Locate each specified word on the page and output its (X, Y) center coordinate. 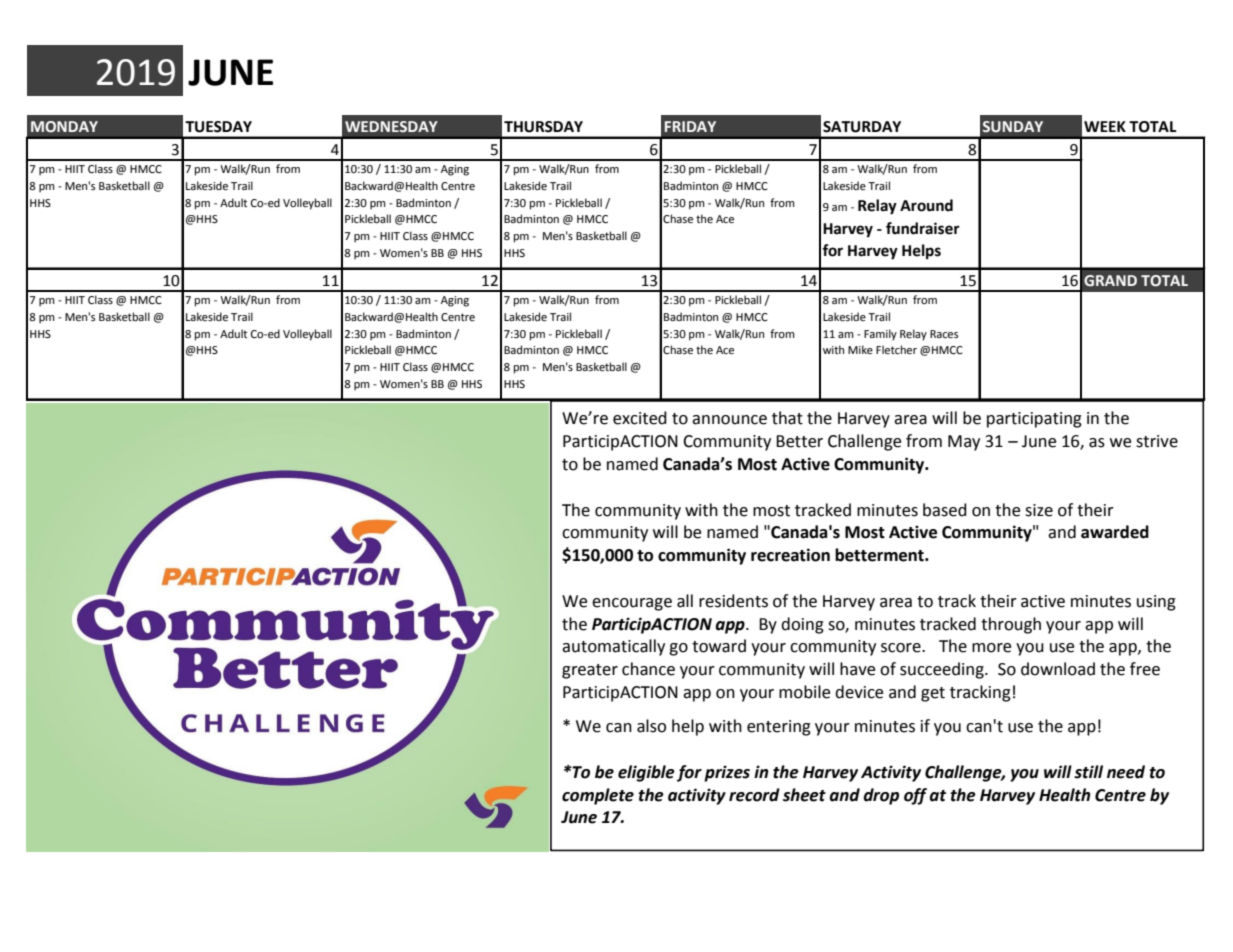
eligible (646, 773)
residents (733, 601)
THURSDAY (543, 127)
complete (598, 796)
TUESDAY (218, 127)
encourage (632, 604)
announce (729, 420)
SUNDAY (1013, 127)
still (1088, 772)
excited (640, 418)
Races (944, 334)
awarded (1115, 532)
